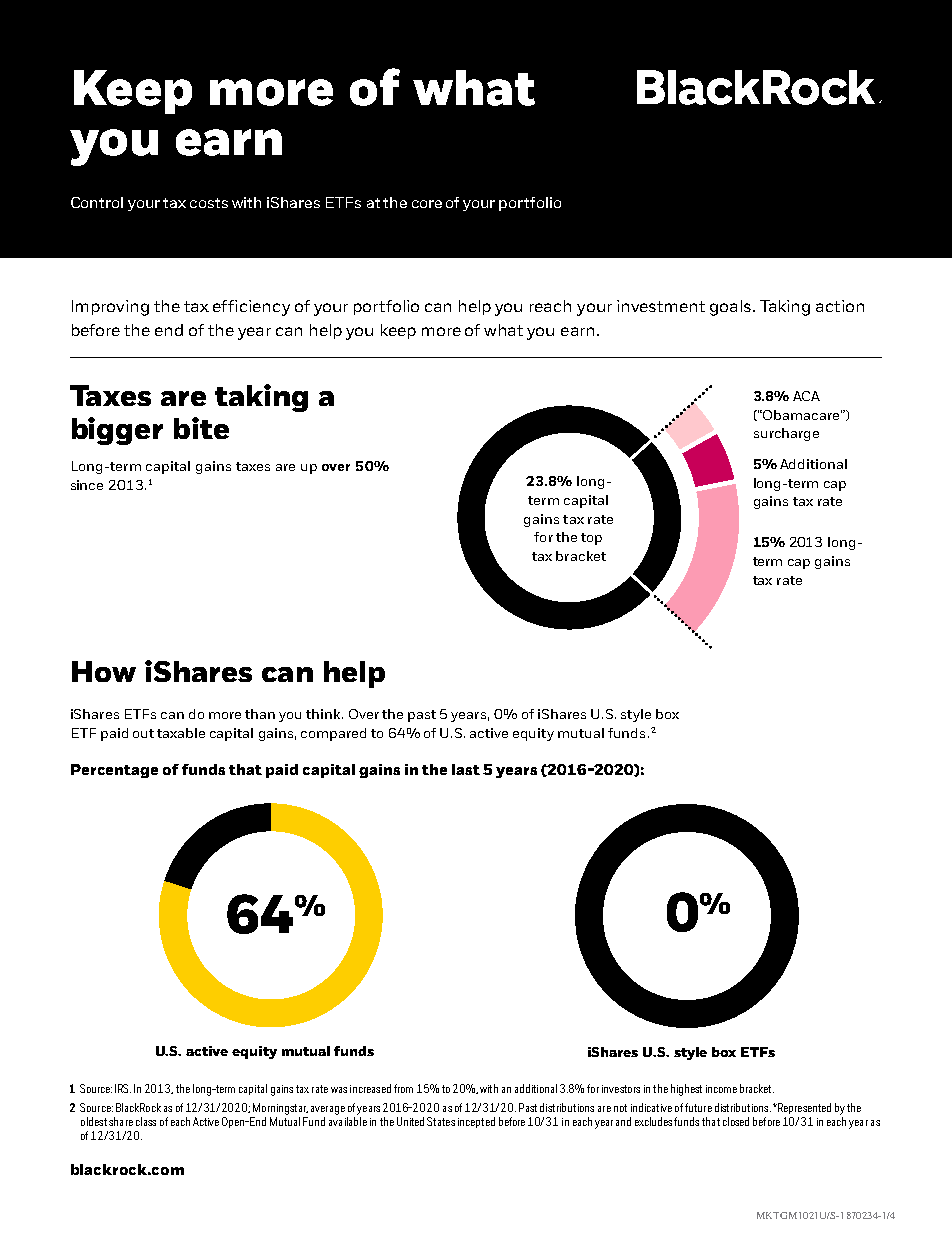 The image size is (952, 1233). Describe the element at coordinates (427, 204) in the image. I see `core` at that location.
